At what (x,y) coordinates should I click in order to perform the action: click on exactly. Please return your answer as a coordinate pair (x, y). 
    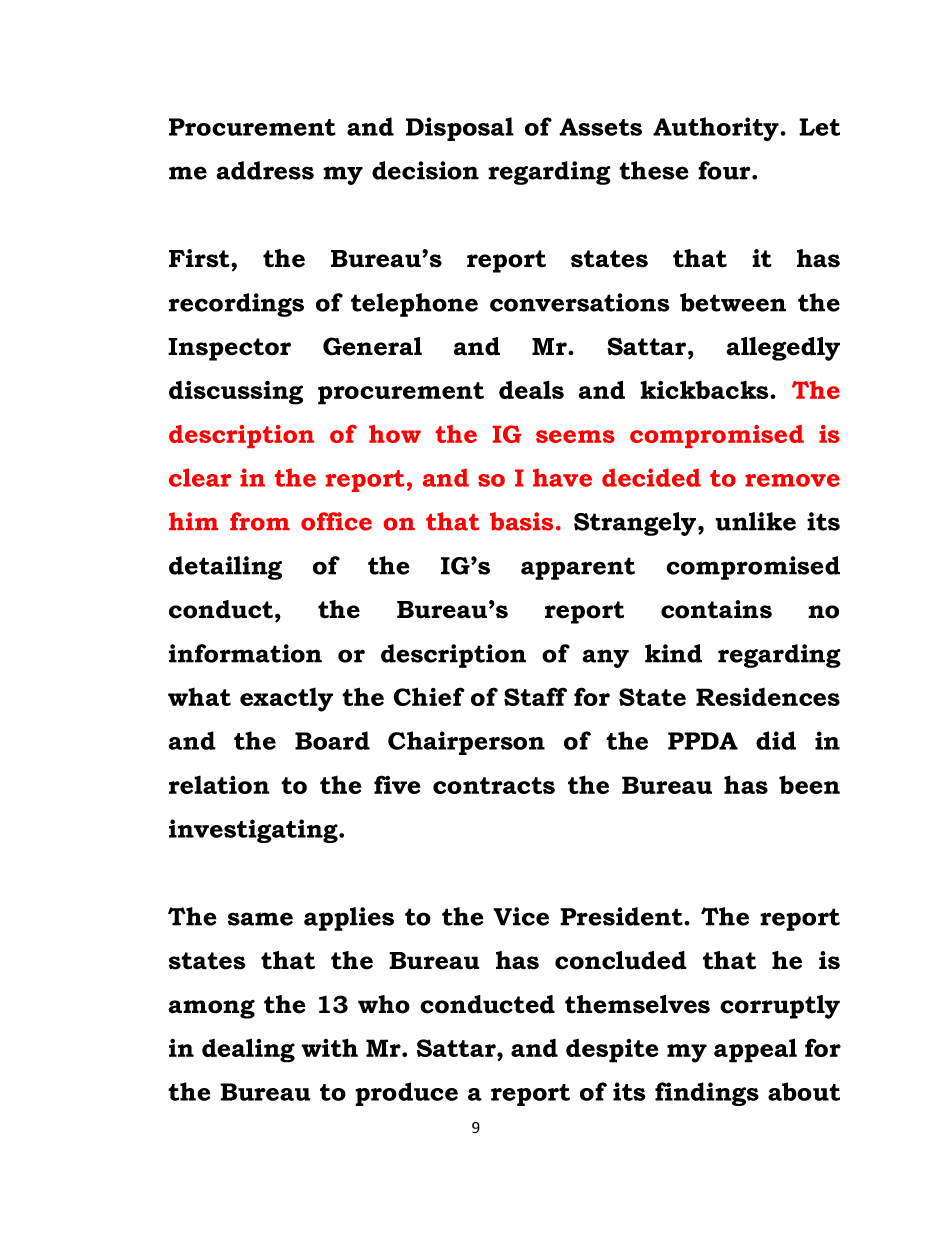
    Looking at the image, I should click on (286, 699).
